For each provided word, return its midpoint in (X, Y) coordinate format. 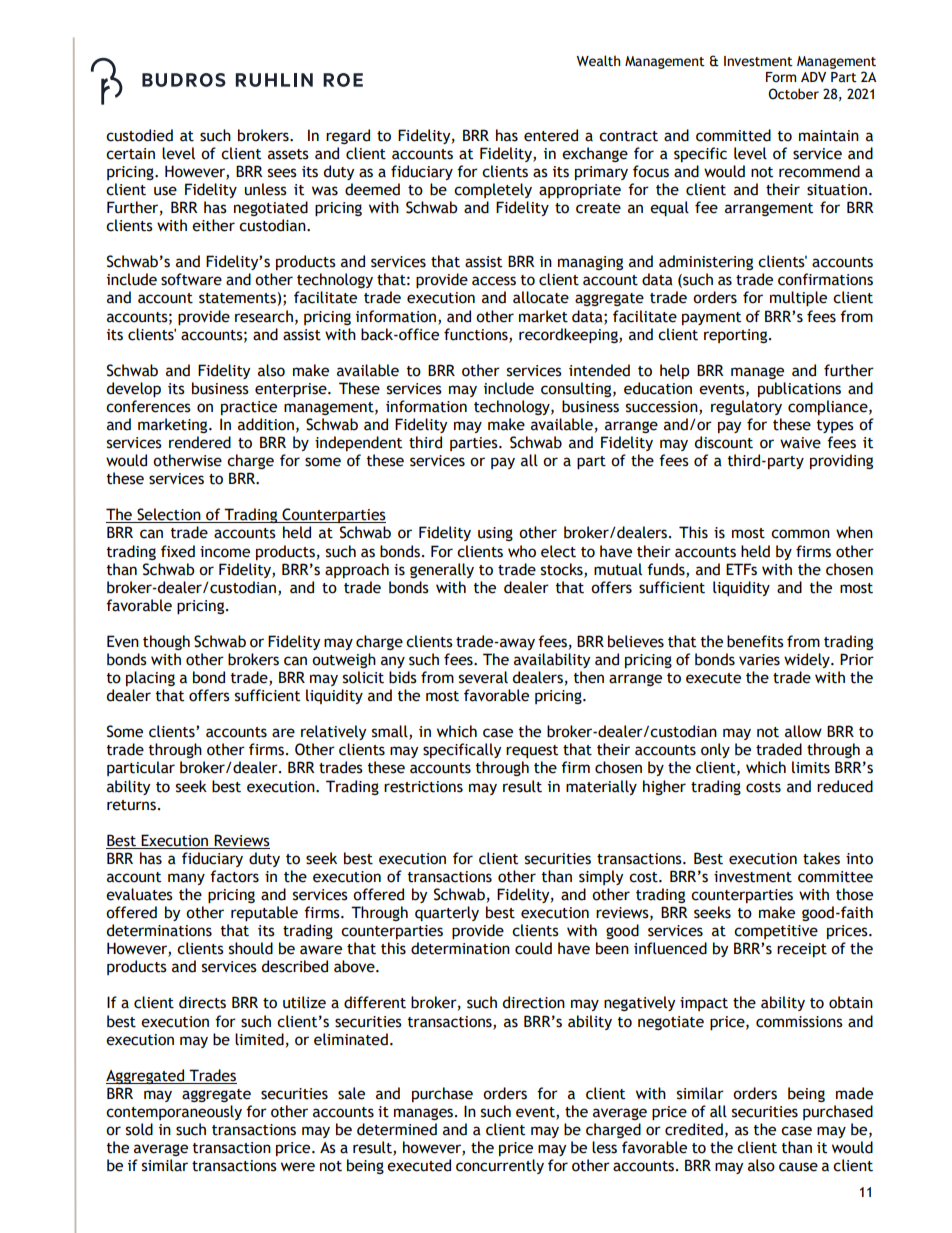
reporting (737, 336)
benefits (755, 641)
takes (821, 858)
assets (288, 154)
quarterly (447, 913)
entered (551, 135)
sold (139, 1129)
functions (477, 335)
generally (442, 570)
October (793, 94)
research (264, 316)
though (166, 642)
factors (234, 876)
